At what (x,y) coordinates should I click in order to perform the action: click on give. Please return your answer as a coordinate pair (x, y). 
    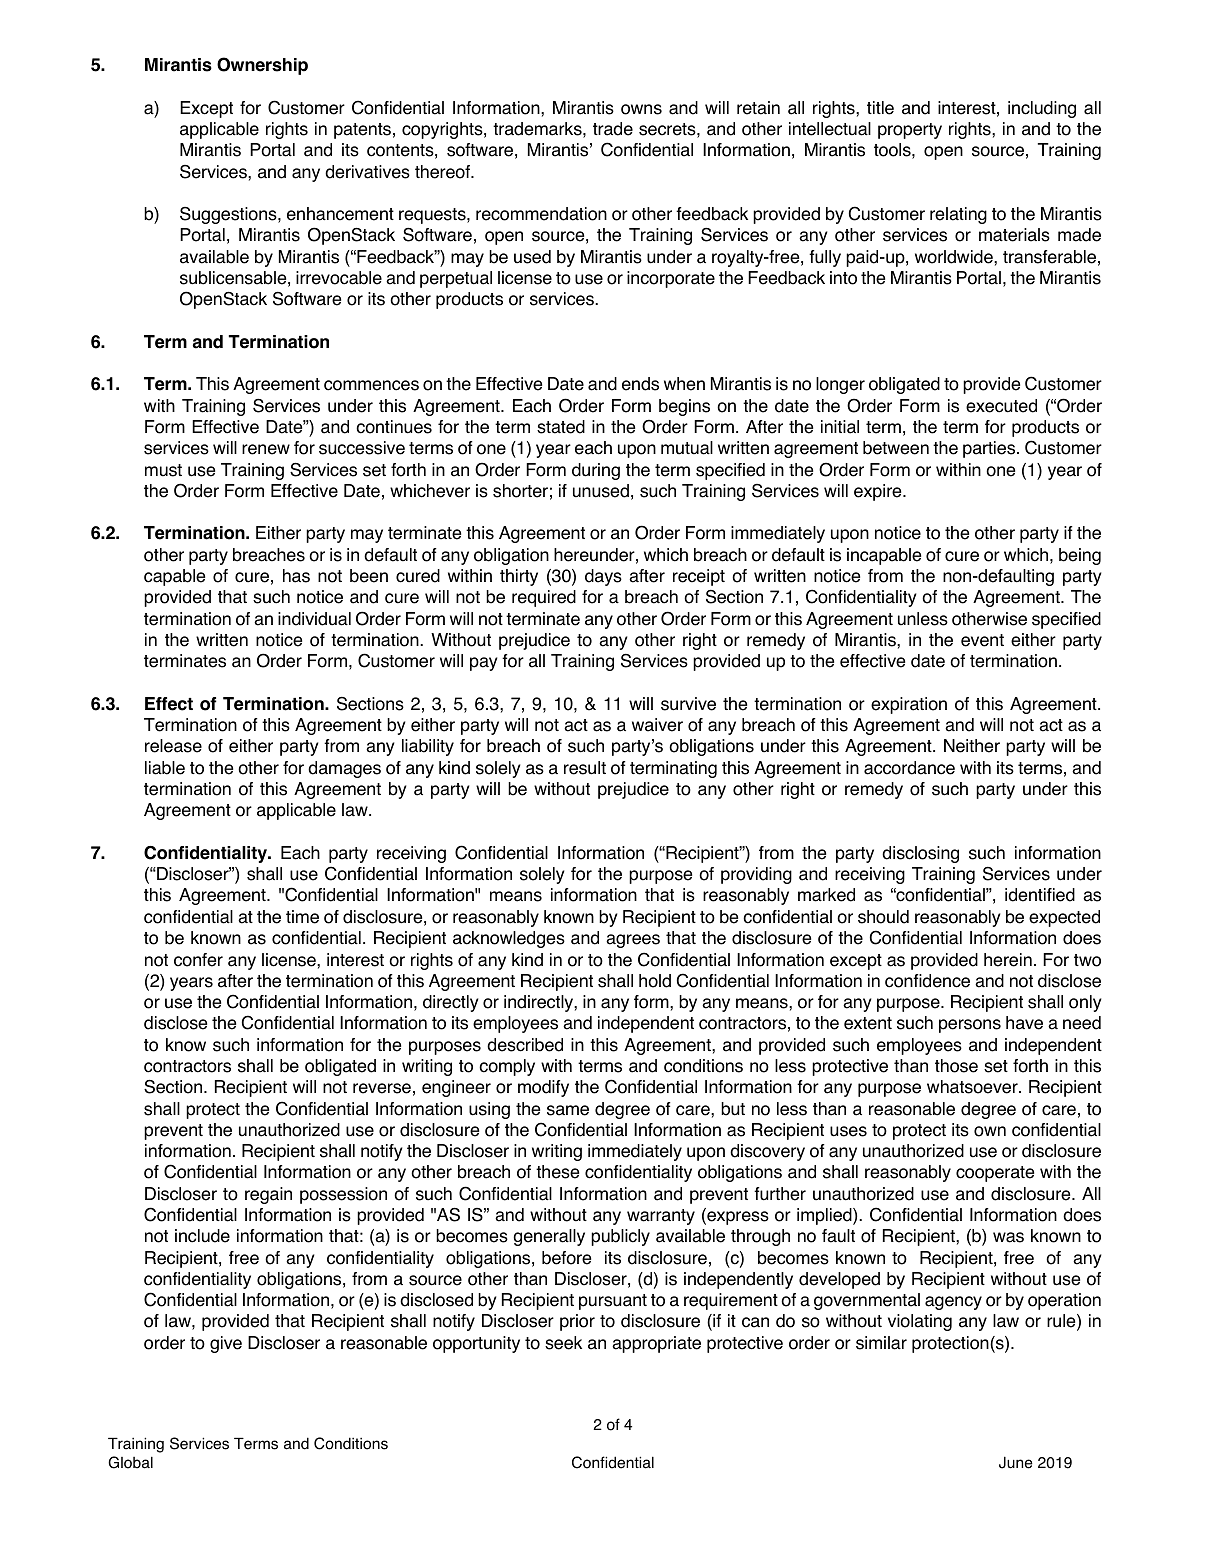
    Looking at the image, I should click on (226, 1344).
